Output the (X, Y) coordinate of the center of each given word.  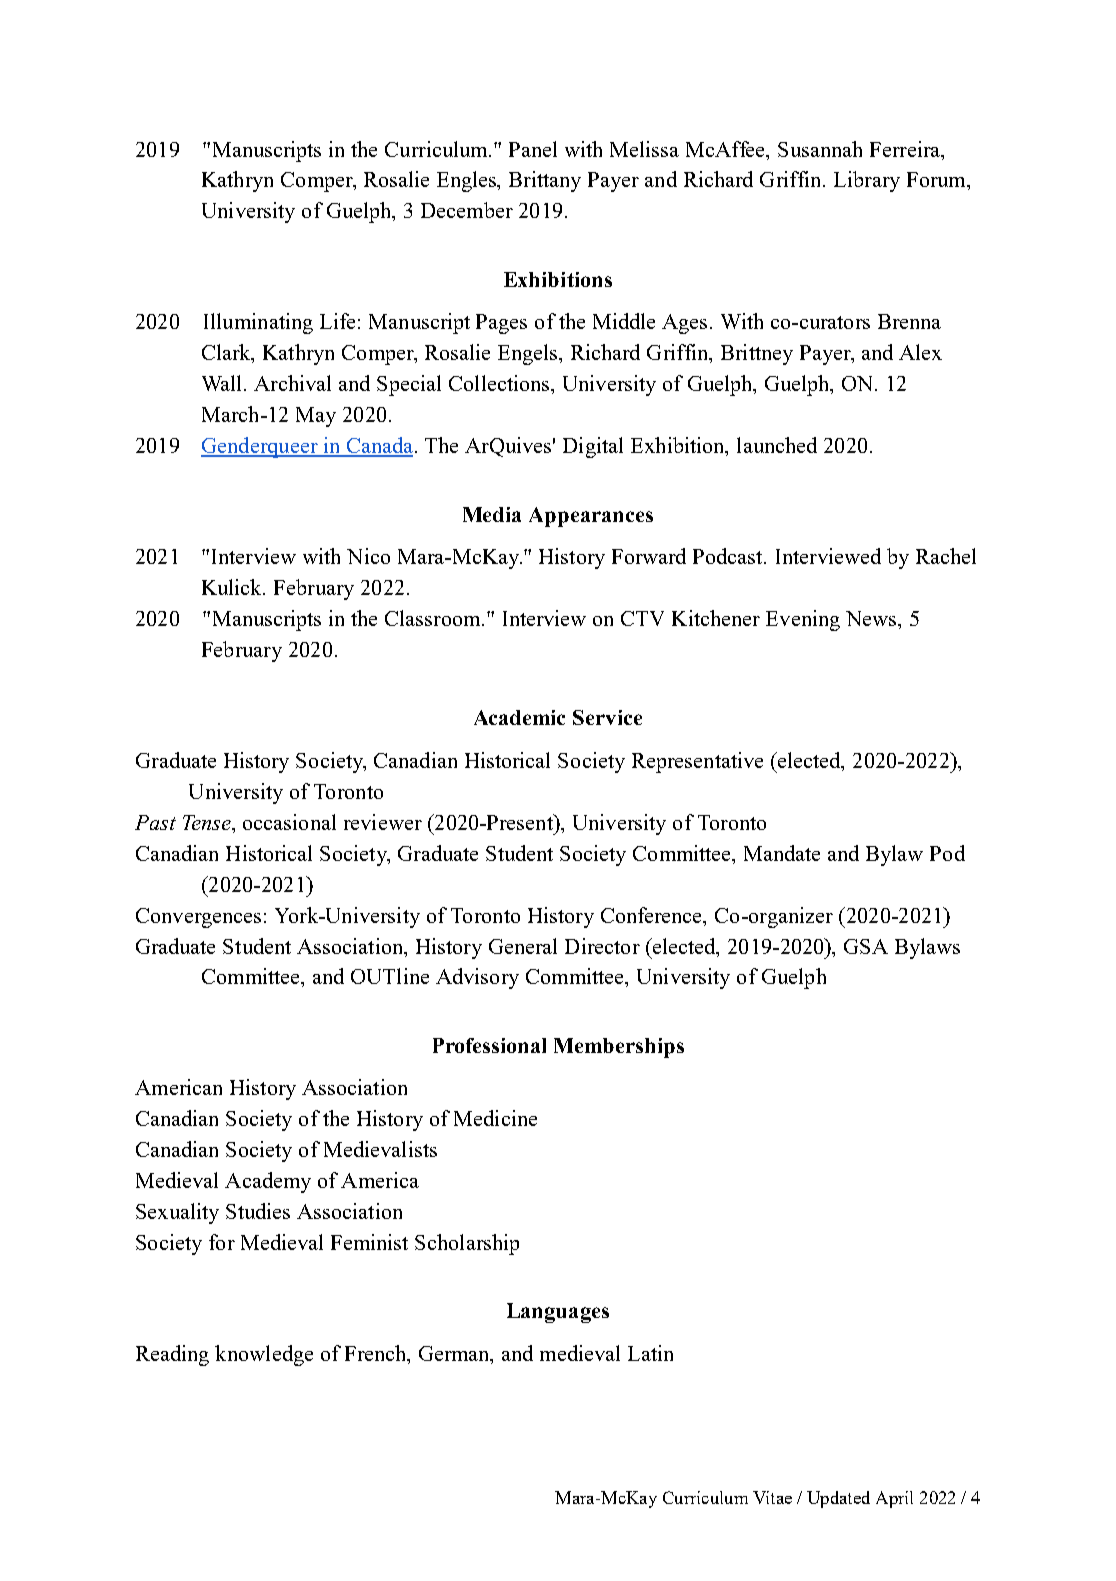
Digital (593, 447)
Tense (208, 822)
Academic (519, 717)
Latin (650, 1353)
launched (777, 445)
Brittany (545, 181)
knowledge (264, 1355)
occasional (289, 822)
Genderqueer (260, 447)
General (523, 946)
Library (867, 181)
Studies (258, 1211)
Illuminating (258, 323)
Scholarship (467, 1244)
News (872, 618)
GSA (866, 946)
